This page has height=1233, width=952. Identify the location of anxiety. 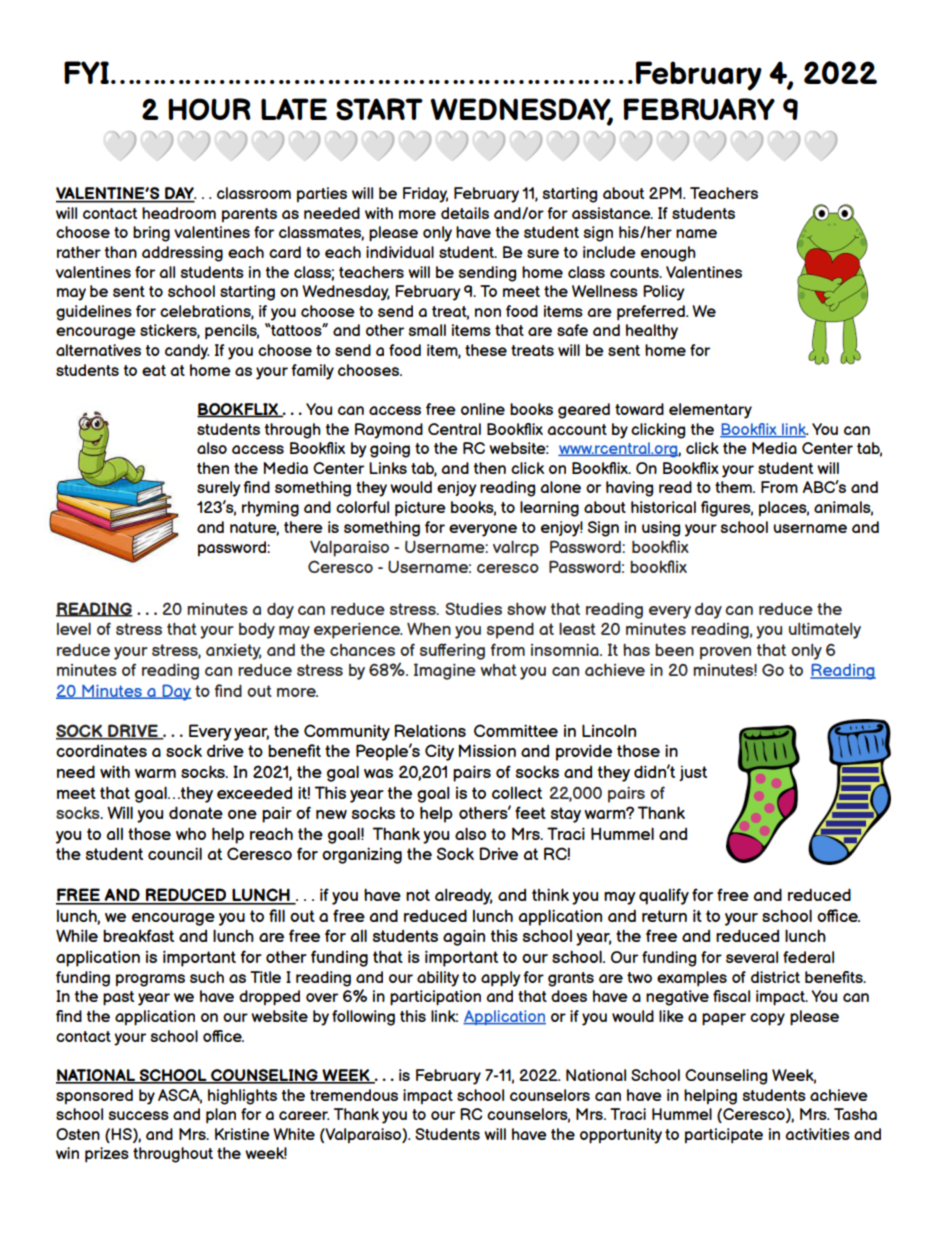
(233, 652).
